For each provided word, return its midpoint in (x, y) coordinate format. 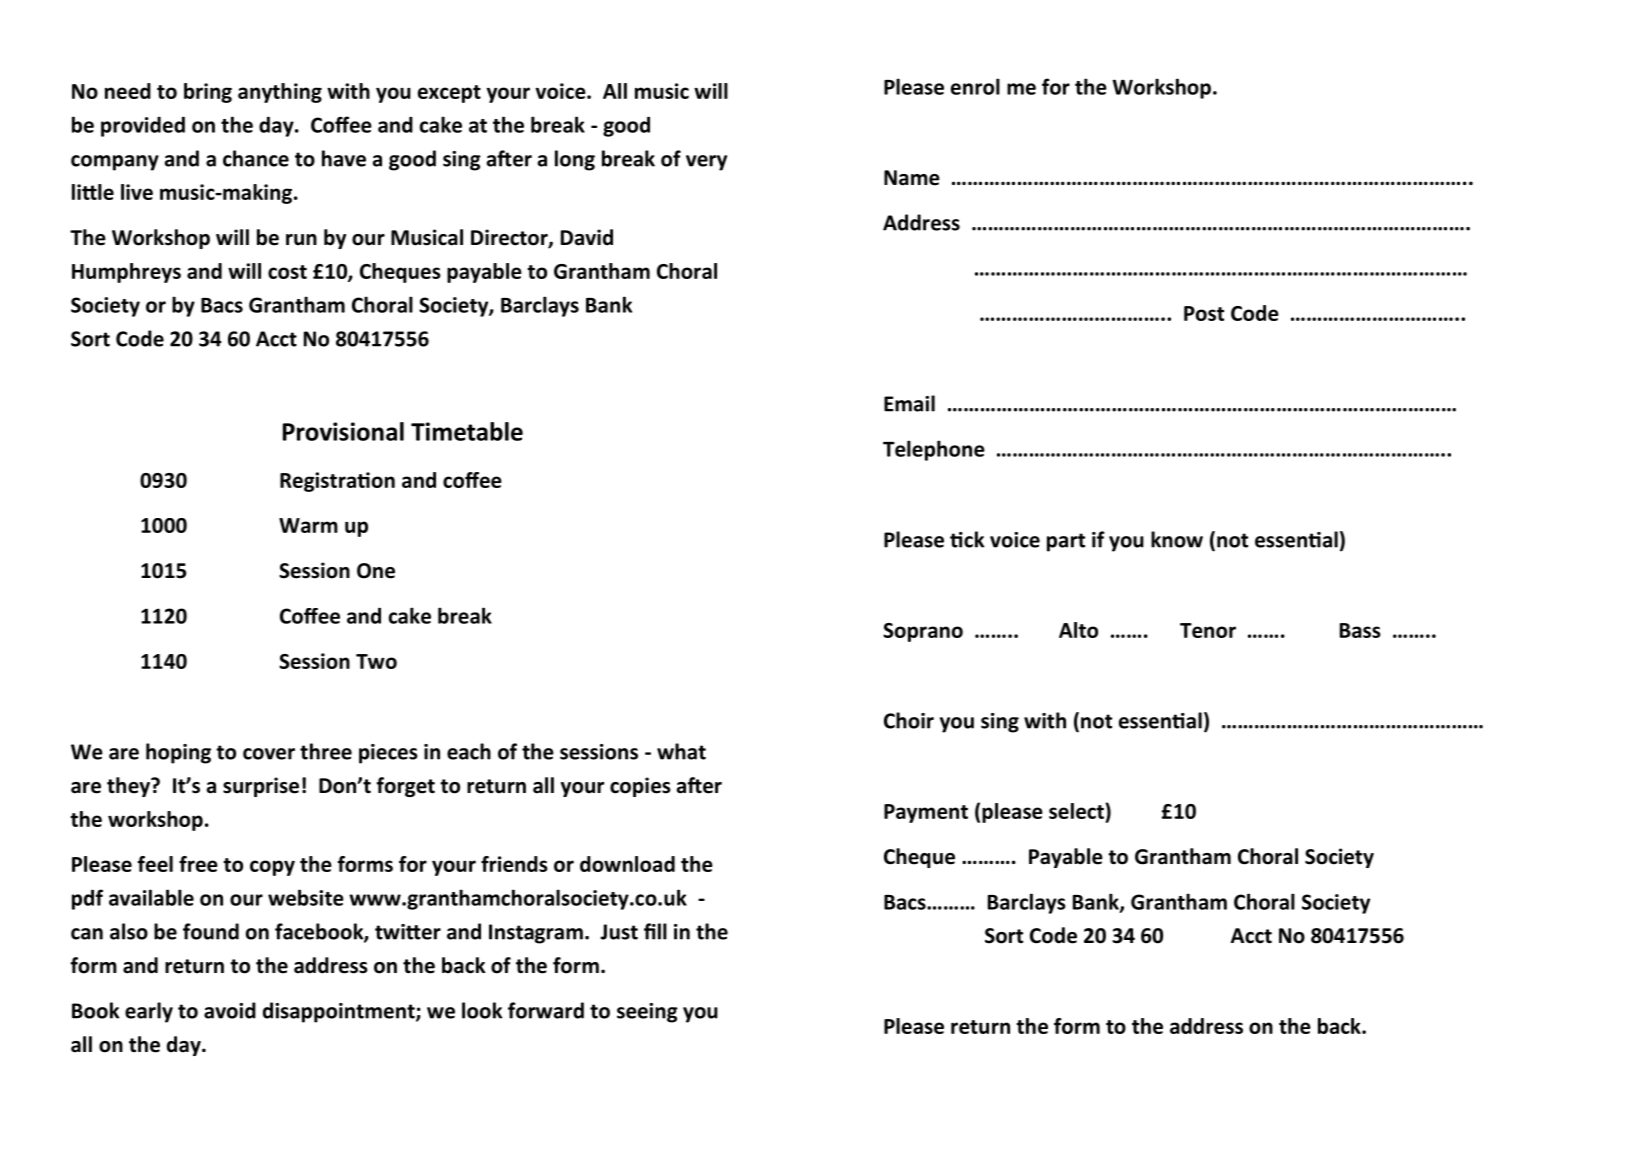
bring (208, 93)
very (706, 163)
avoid (230, 1010)
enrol (975, 86)
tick (967, 539)
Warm (308, 525)
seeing (647, 1013)
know (1177, 539)
